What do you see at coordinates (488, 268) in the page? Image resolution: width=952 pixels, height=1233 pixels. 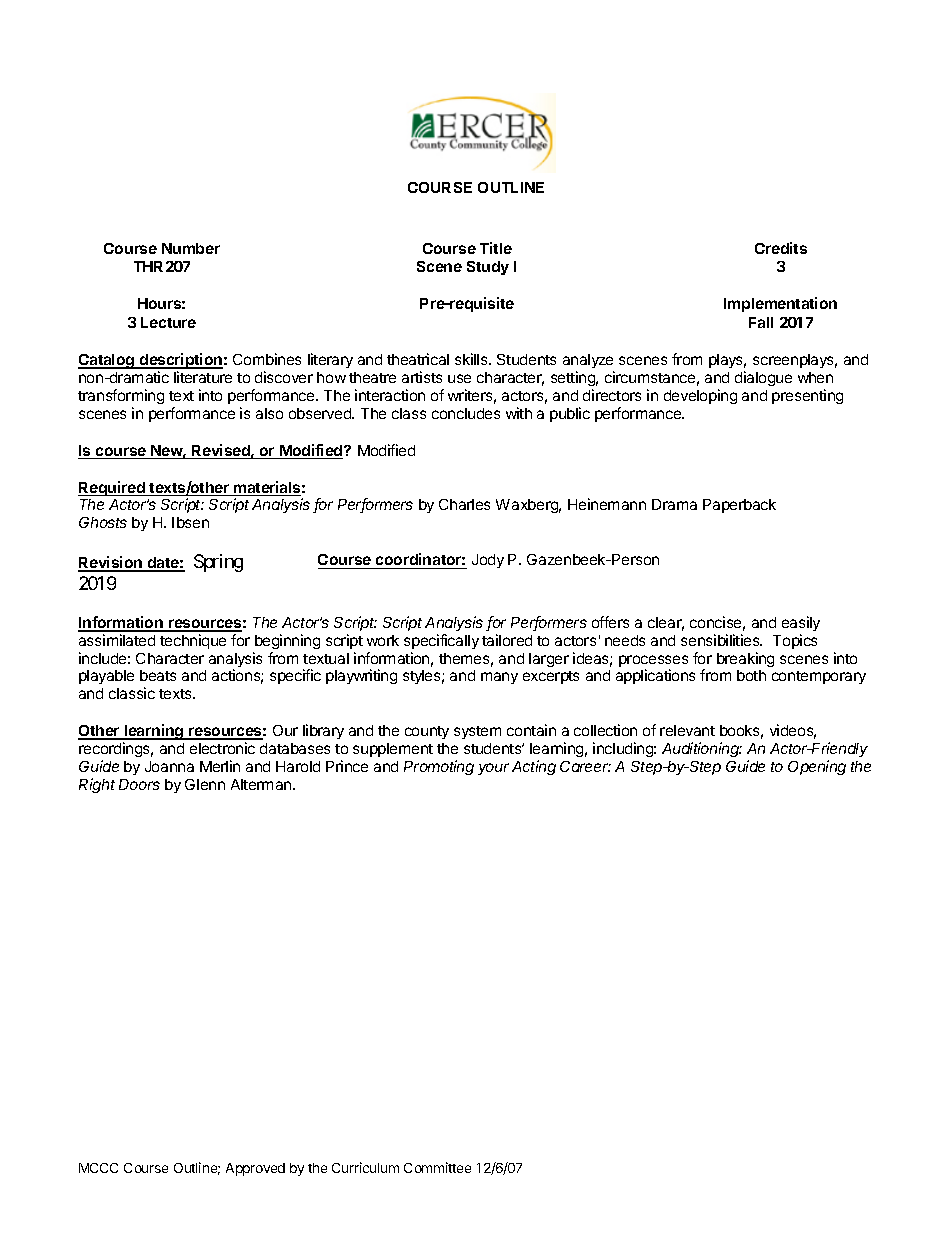 I see `Study` at bounding box center [488, 268].
